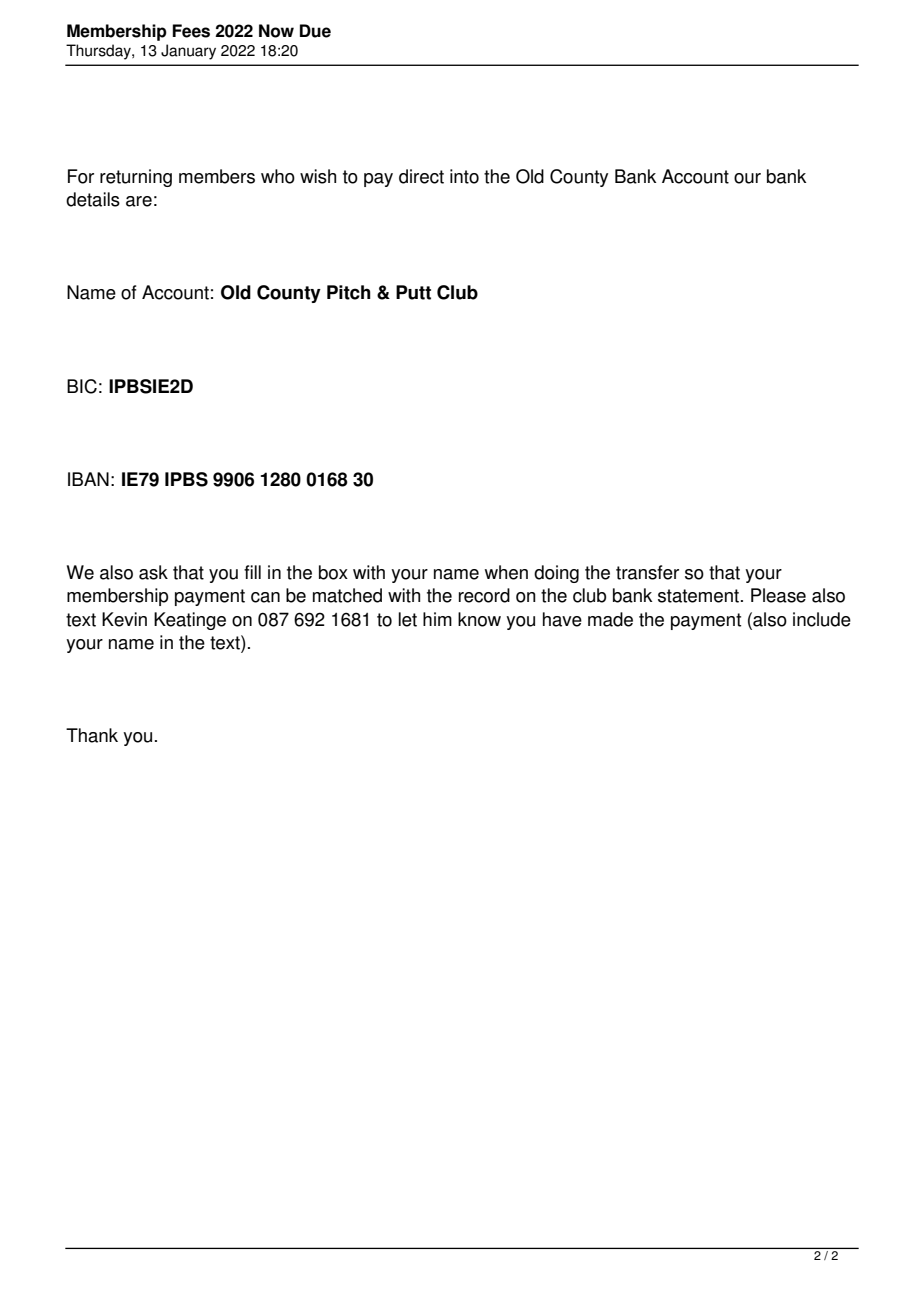 This page has width=924, height=1308. What do you see at coordinates (92, 735) in the page?
I see `Thank` at bounding box center [92, 735].
